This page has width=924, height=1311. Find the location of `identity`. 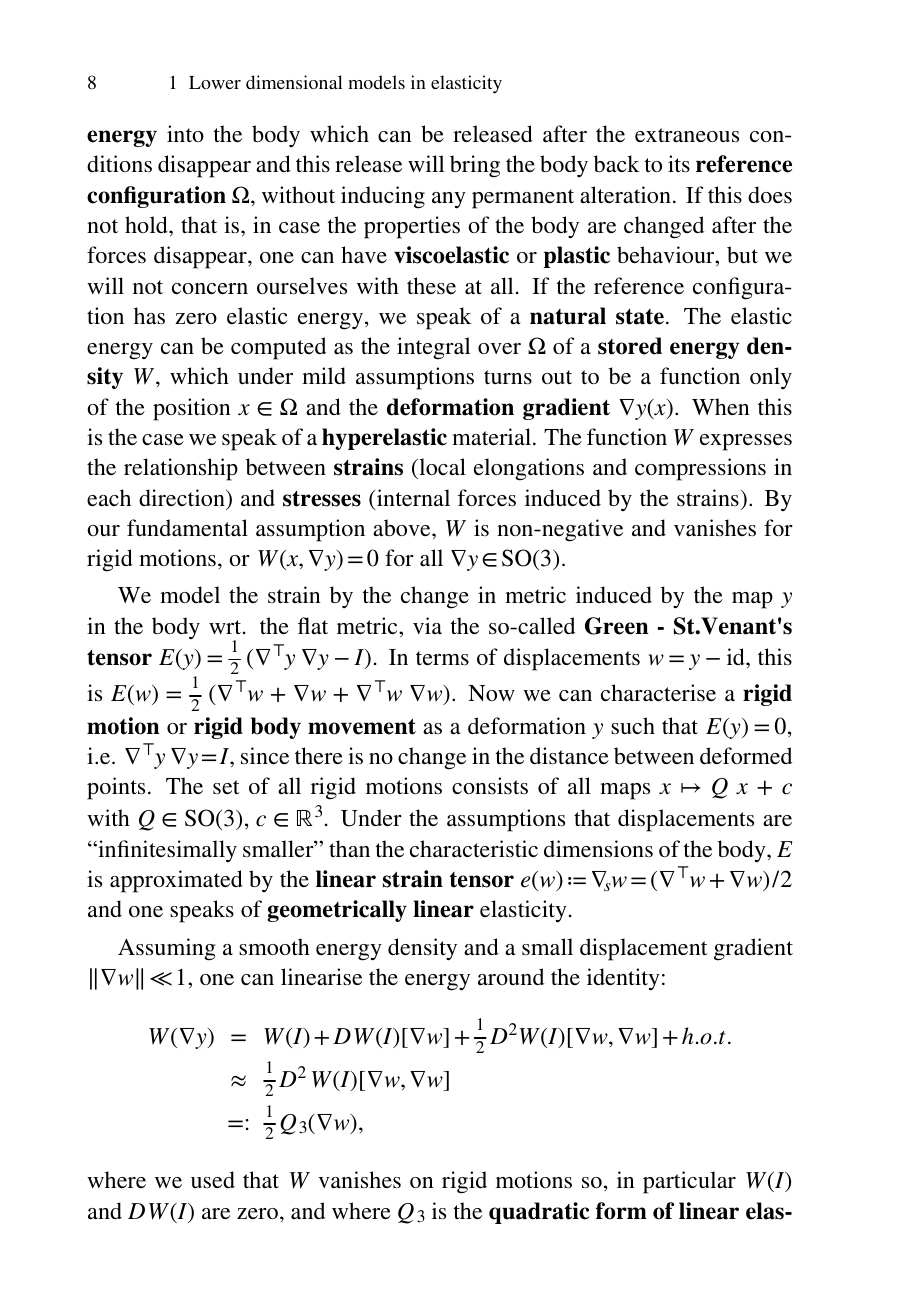

identity is located at coordinates (623, 979).
